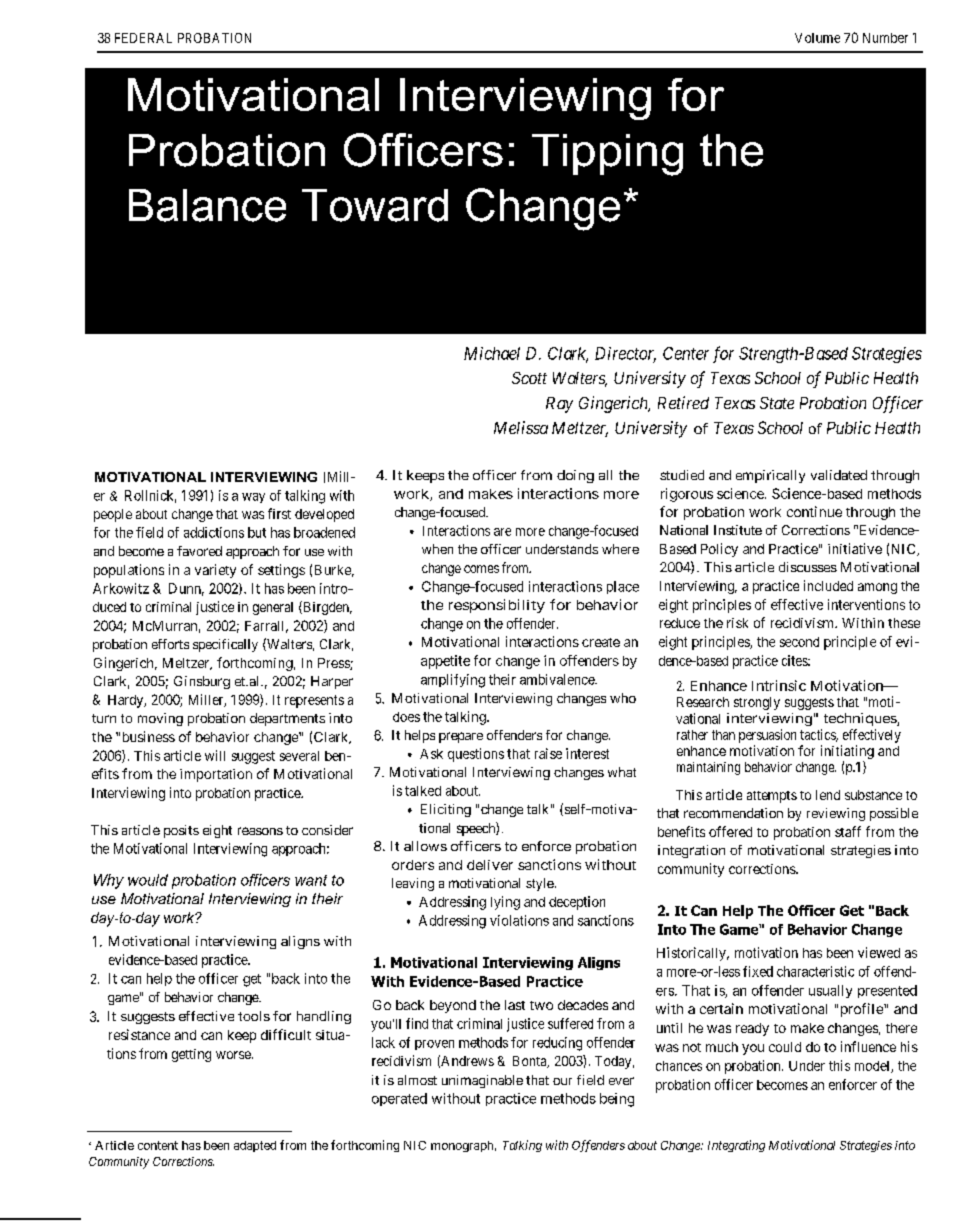 The image size is (953, 1232). I want to click on way, so click(253, 498).
